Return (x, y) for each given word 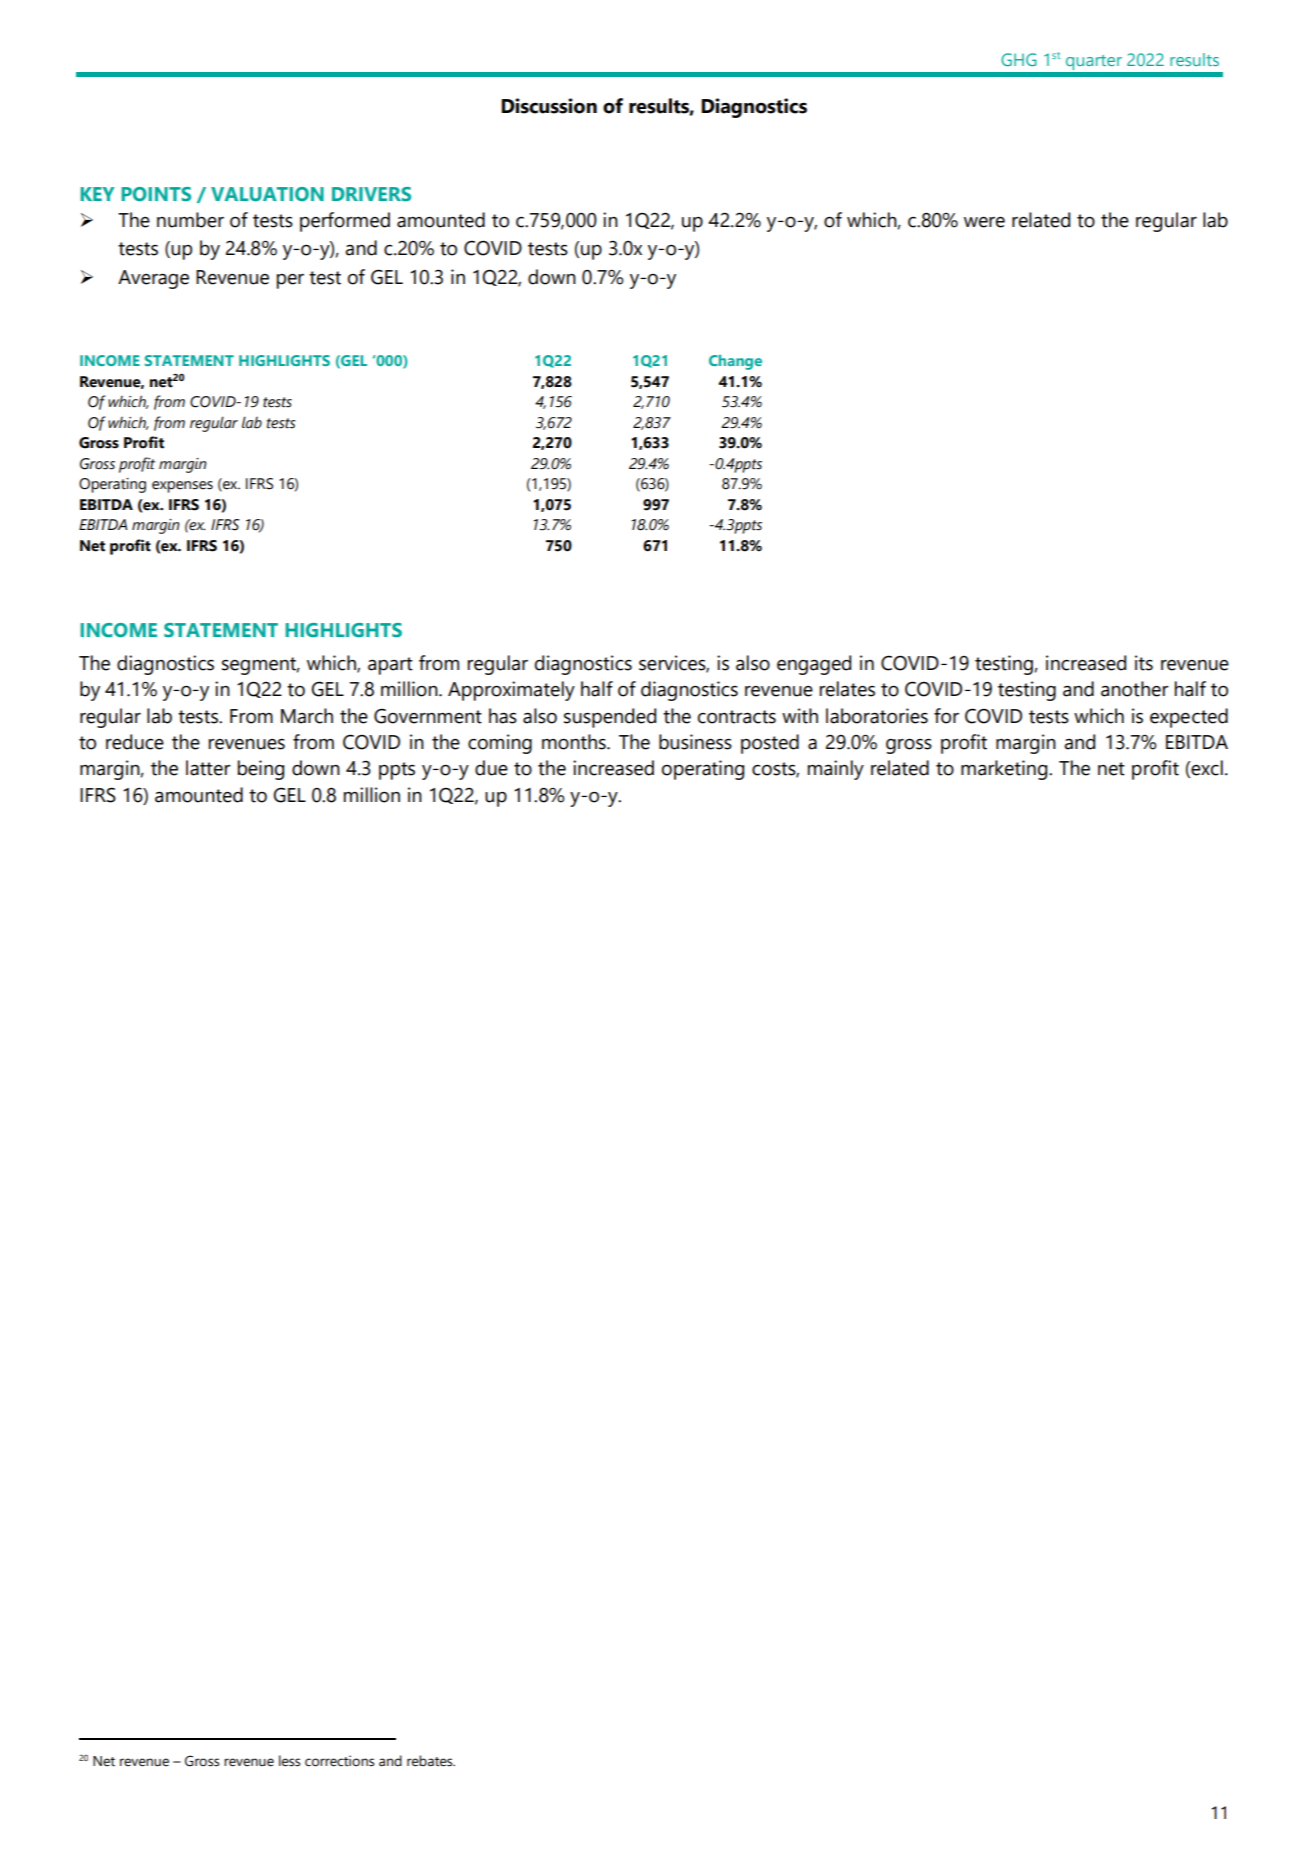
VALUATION (267, 194)
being (261, 770)
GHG (1019, 59)
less (289, 1761)
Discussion (549, 106)
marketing (1005, 770)
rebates (431, 1761)
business (695, 742)
